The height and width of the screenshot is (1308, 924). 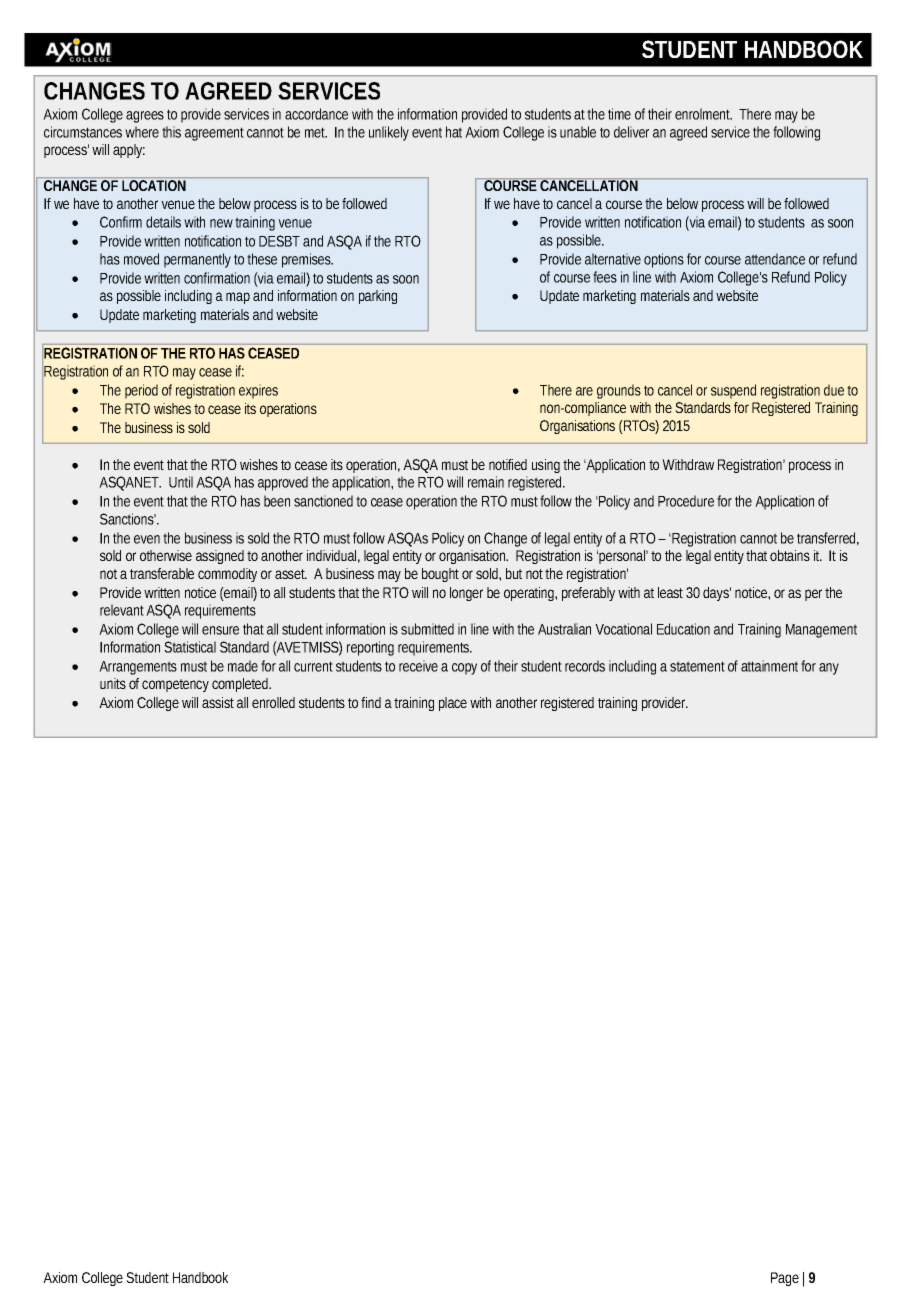 I want to click on attainment, so click(x=769, y=666).
